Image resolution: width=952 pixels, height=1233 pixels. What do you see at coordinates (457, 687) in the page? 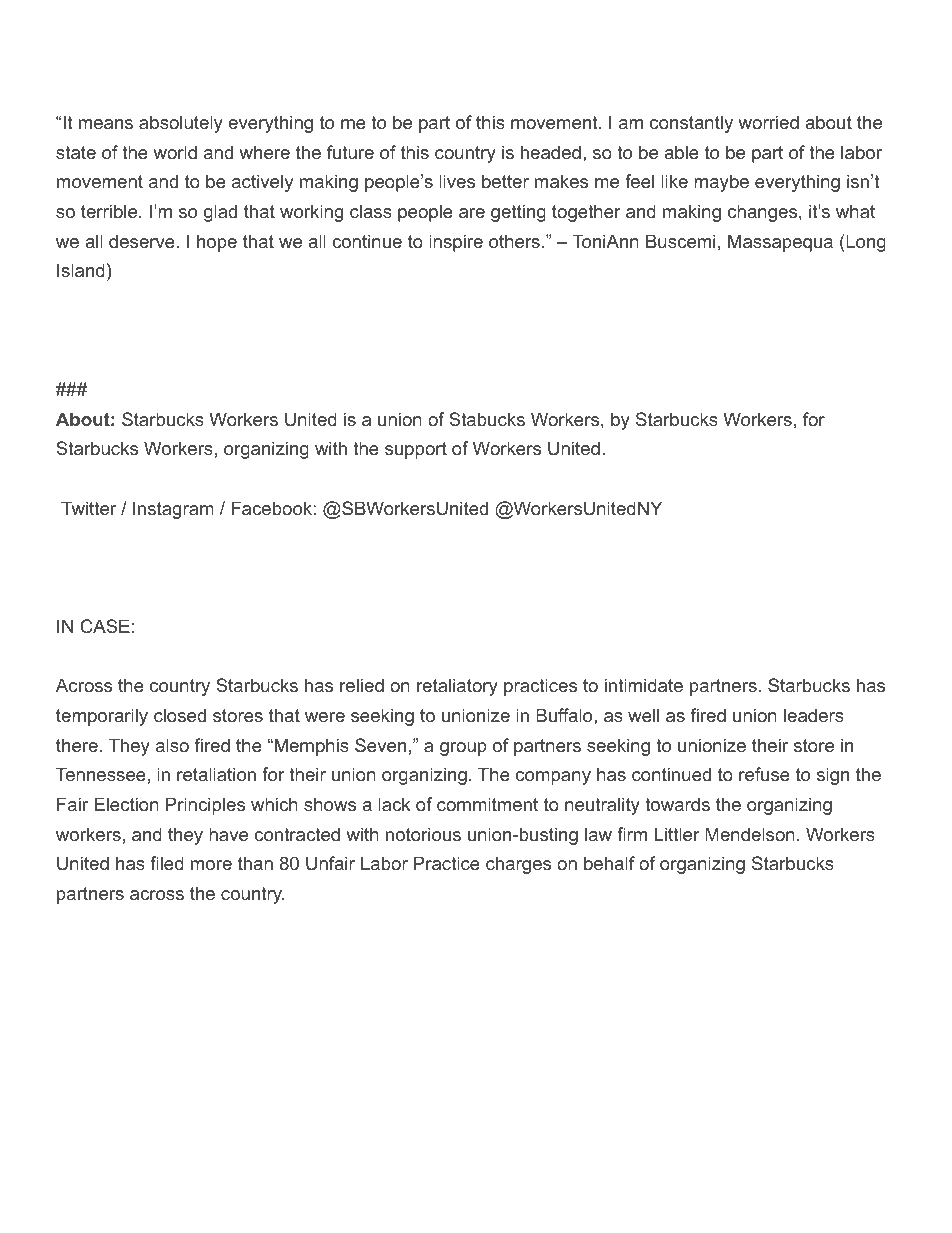
I see `retaliatory` at bounding box center [457, 687].
